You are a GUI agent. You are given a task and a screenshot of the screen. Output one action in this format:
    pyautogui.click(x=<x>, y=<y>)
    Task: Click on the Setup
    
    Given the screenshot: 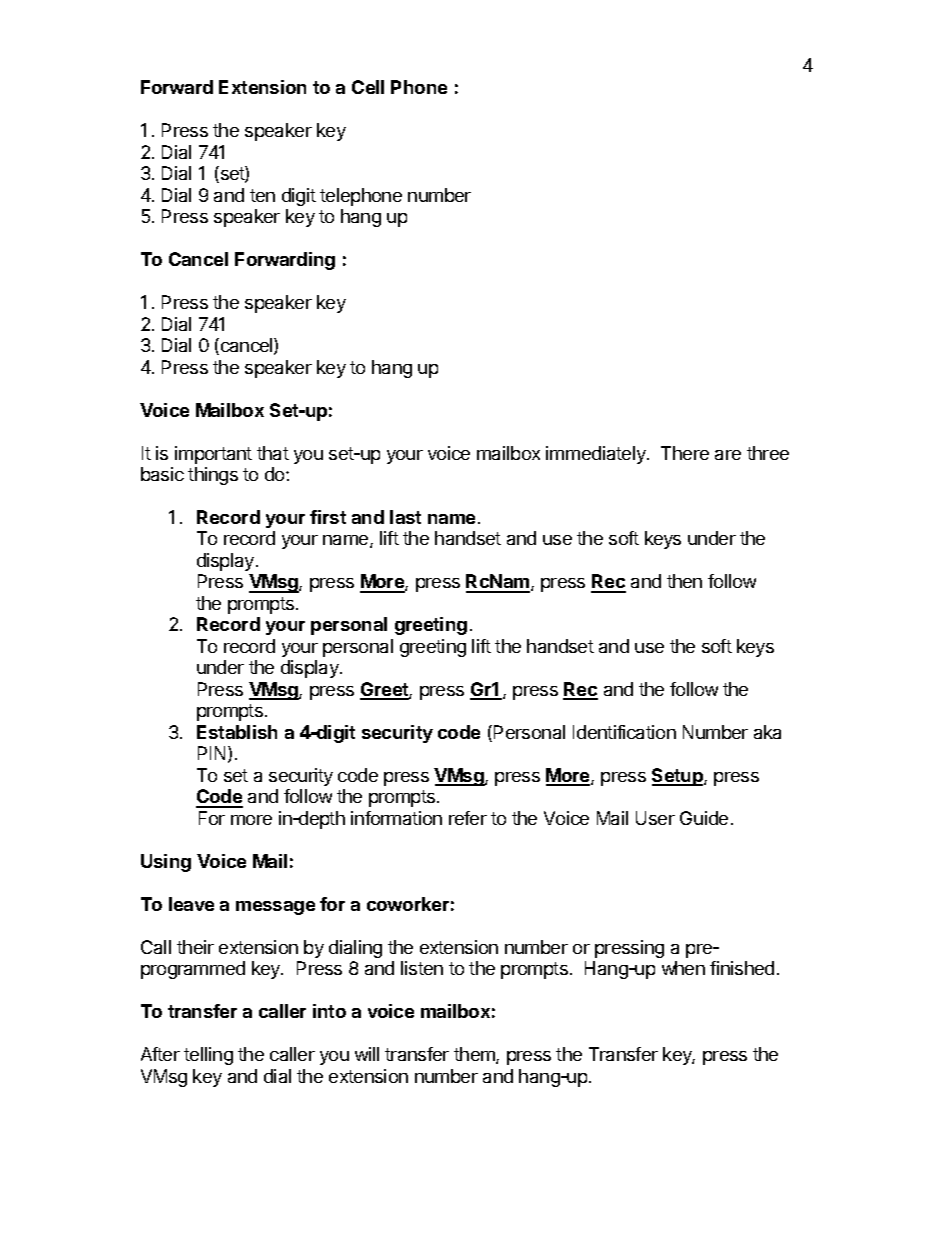 What is the action you would take?
    pyautogui.click(x=678, y=777)
